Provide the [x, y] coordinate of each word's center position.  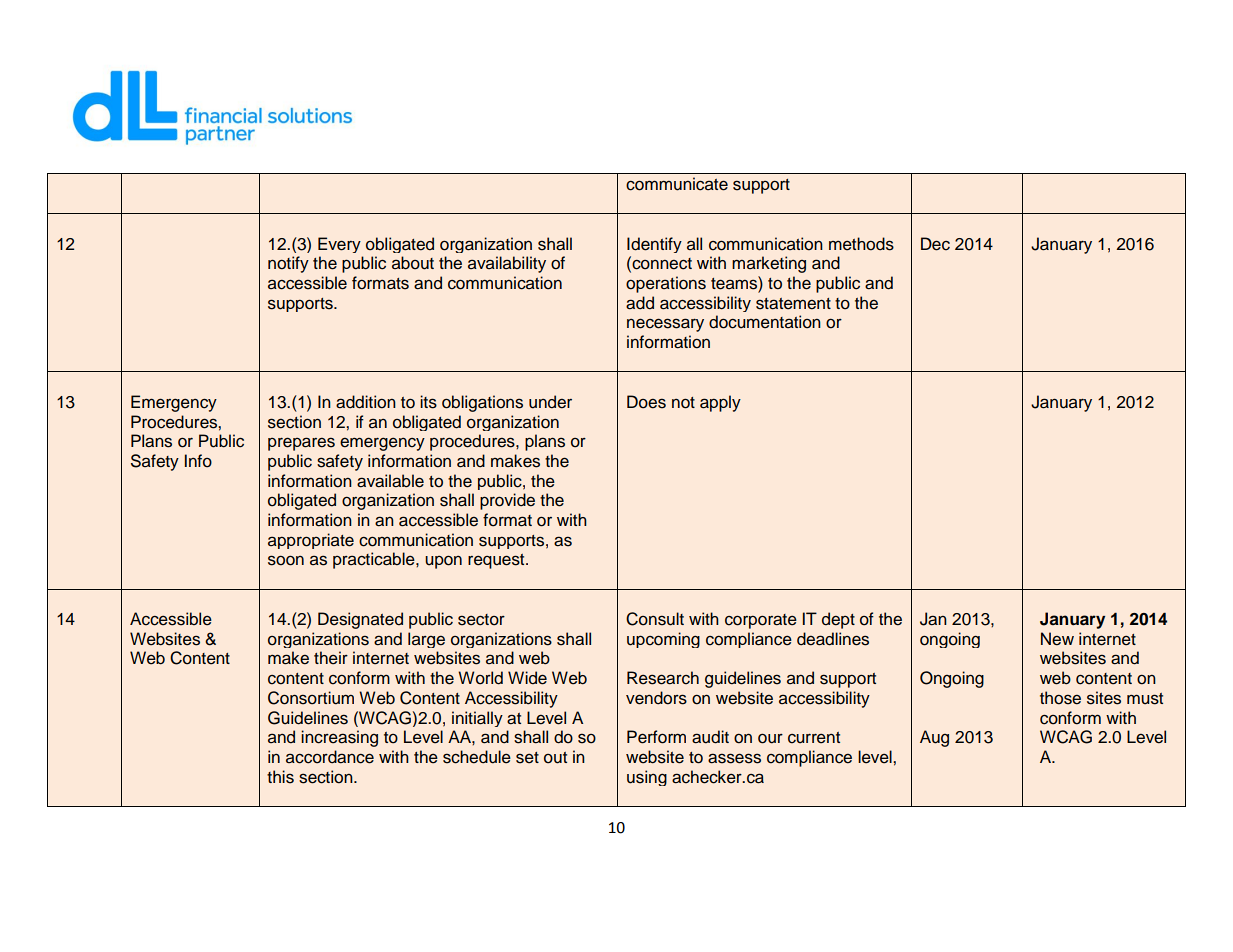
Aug [934, 738]
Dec [935, 244]
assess [734, 758]
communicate [677, 184]
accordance [330, 757]
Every [339, 245]
